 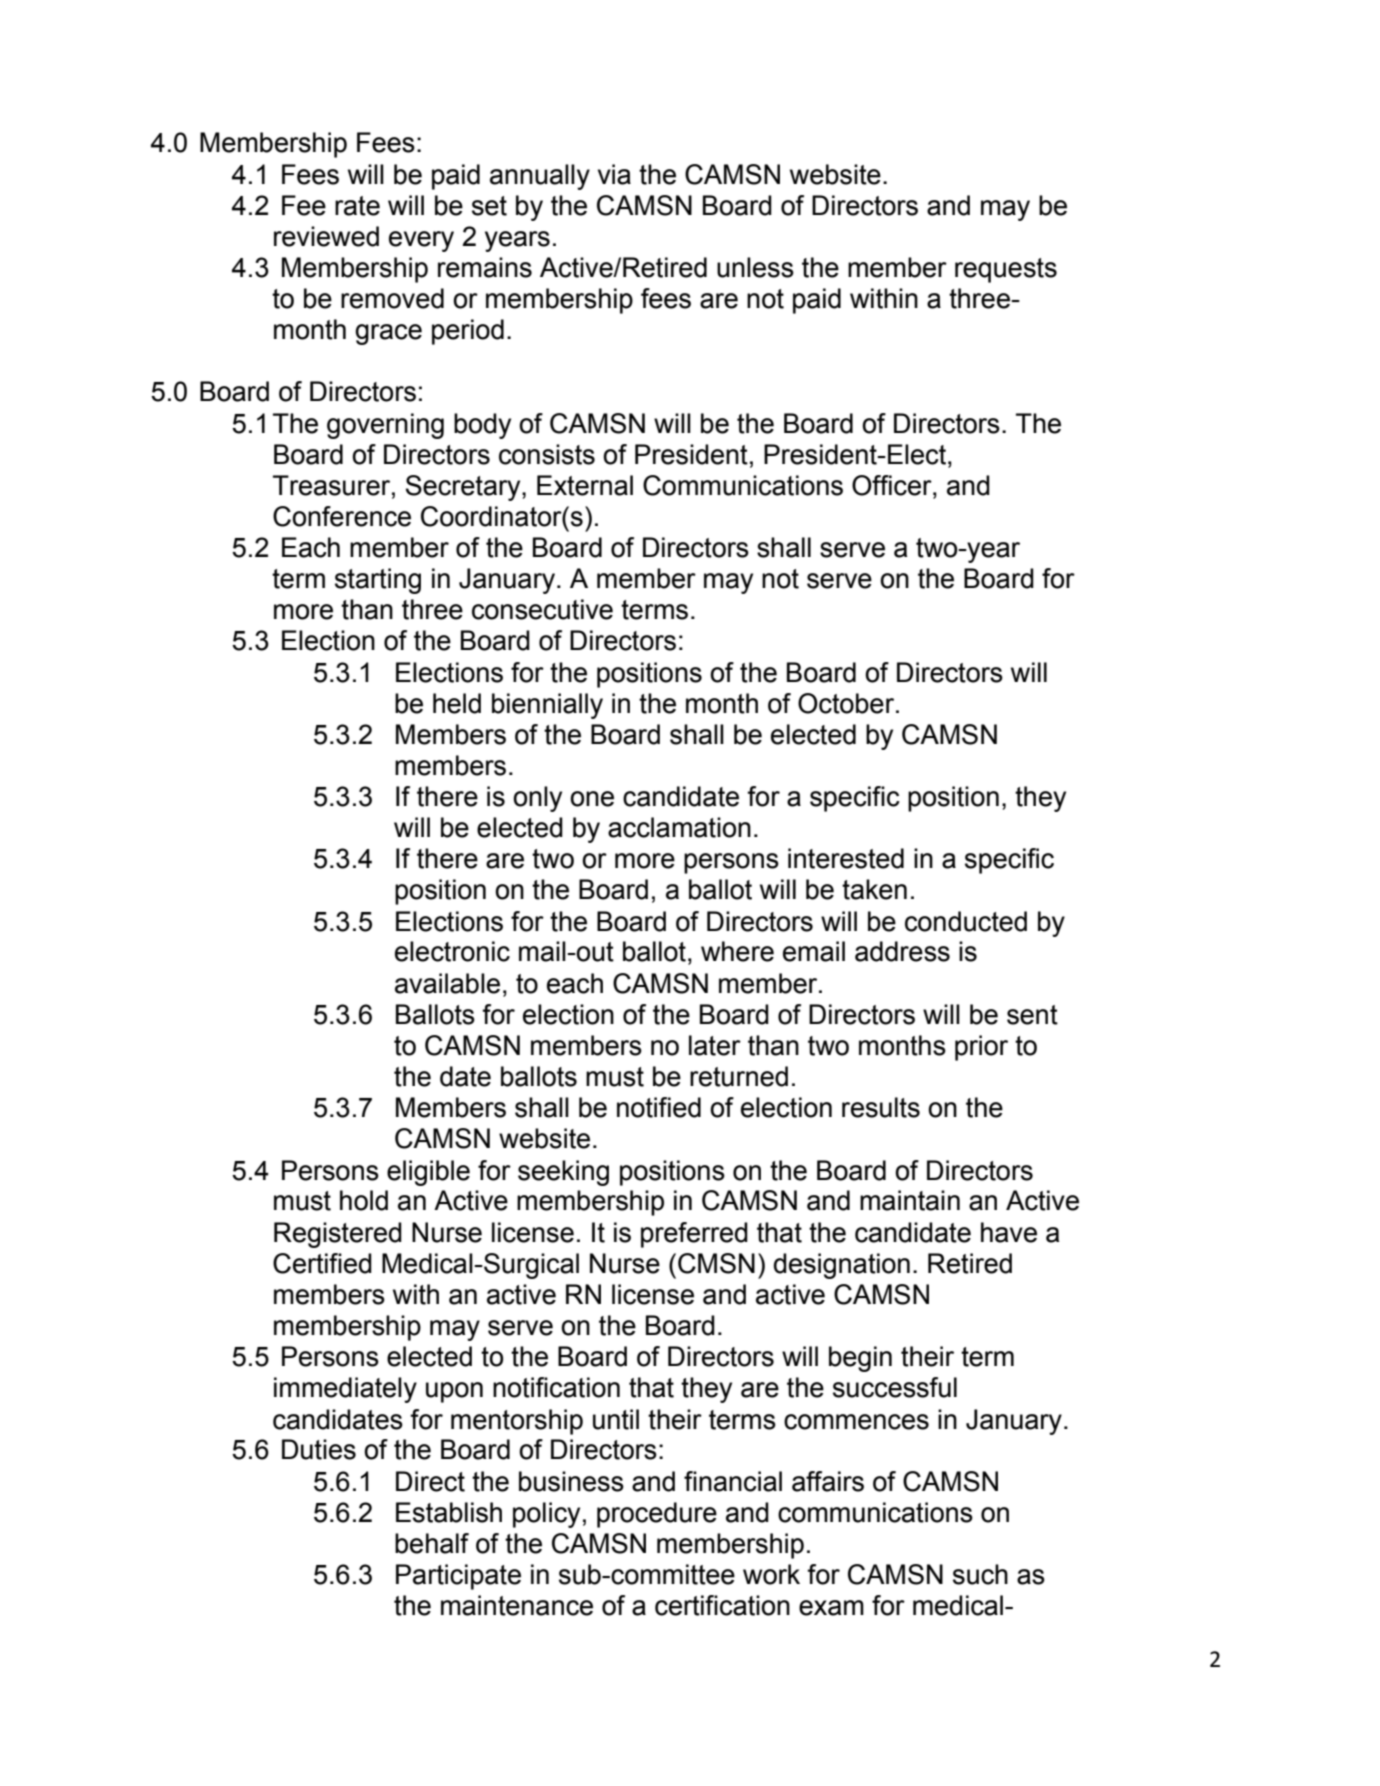 What do you see at coordinates (364, 1200) in the screenshot?
I see `hold` at bounding box center [364, 1200].
